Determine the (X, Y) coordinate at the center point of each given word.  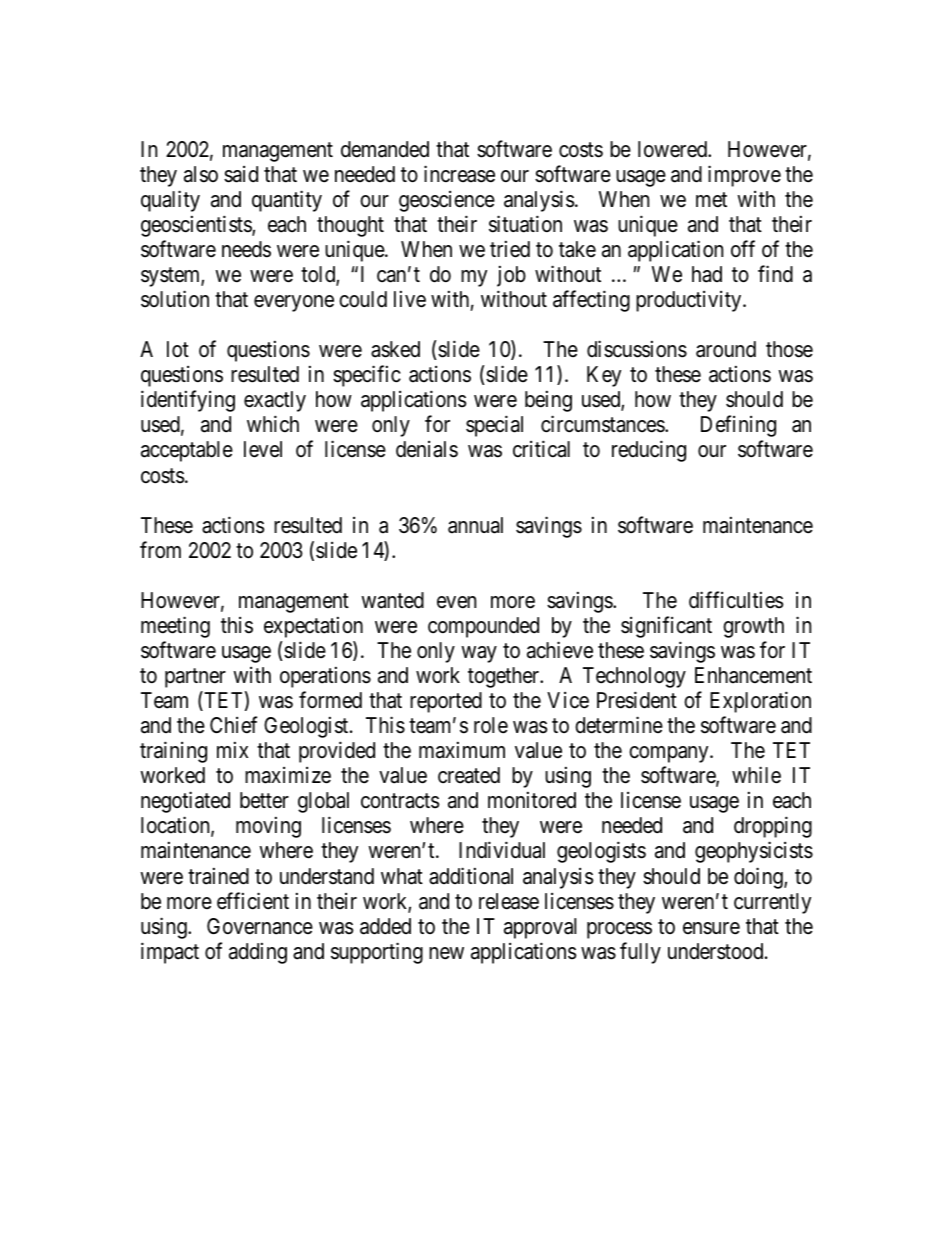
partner (195, 678)
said (241, 174)
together (505, 677)
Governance (260, 926)
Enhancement (753, 675)
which (273, 424)
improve (744, 176)
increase (459, 174)
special (494, 426)
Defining (738, 426)
